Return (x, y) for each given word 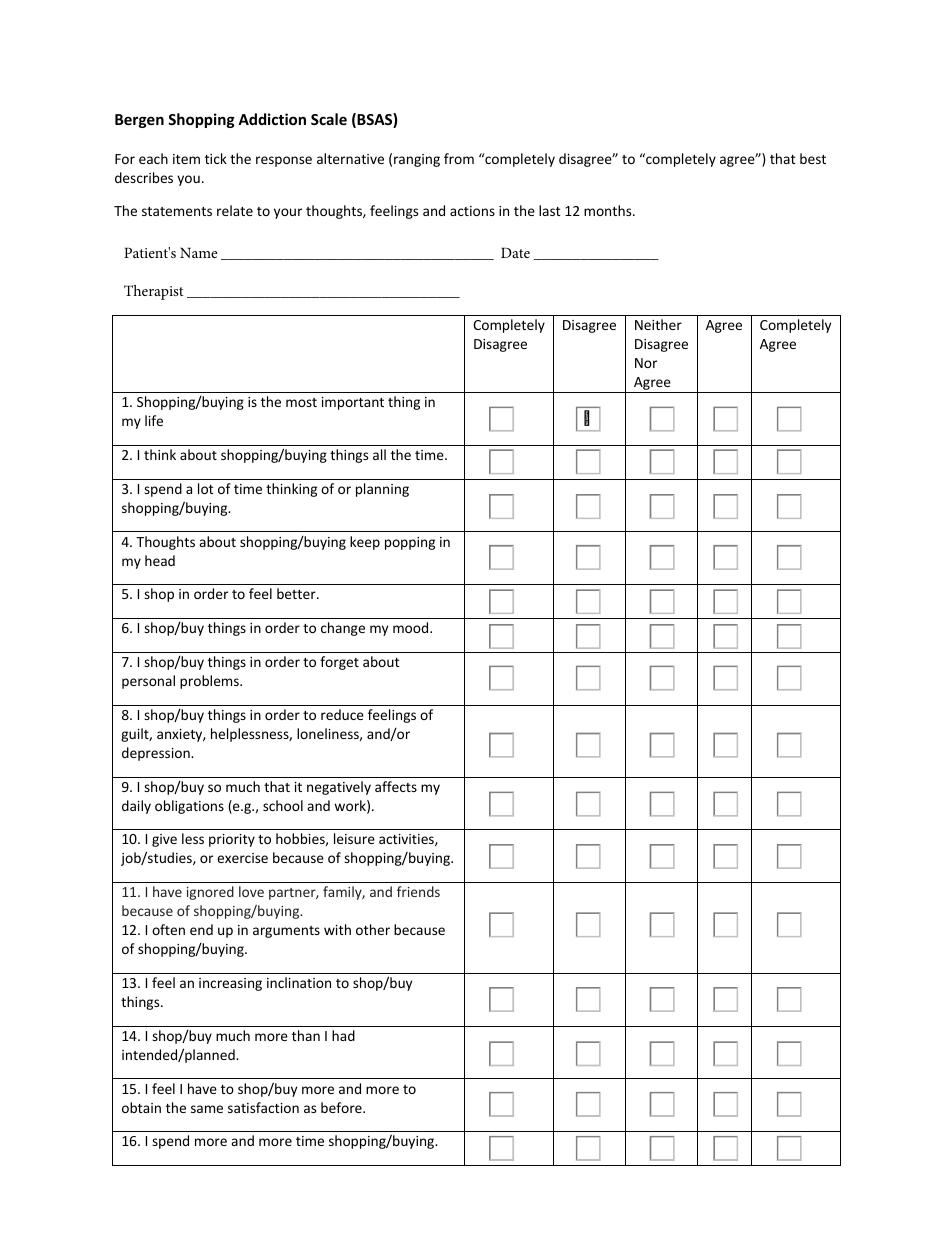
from (459, 158)
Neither (658, 324)
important (353, 403)
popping (410, 543)
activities (407, 840)
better (297, 593)
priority (232, 840)
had (343, 1035)
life (154, 420)
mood (412, 627)
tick (216, 158)
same (207, 1109)
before (342, 1107)
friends (418, 891)
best (813, 158)
